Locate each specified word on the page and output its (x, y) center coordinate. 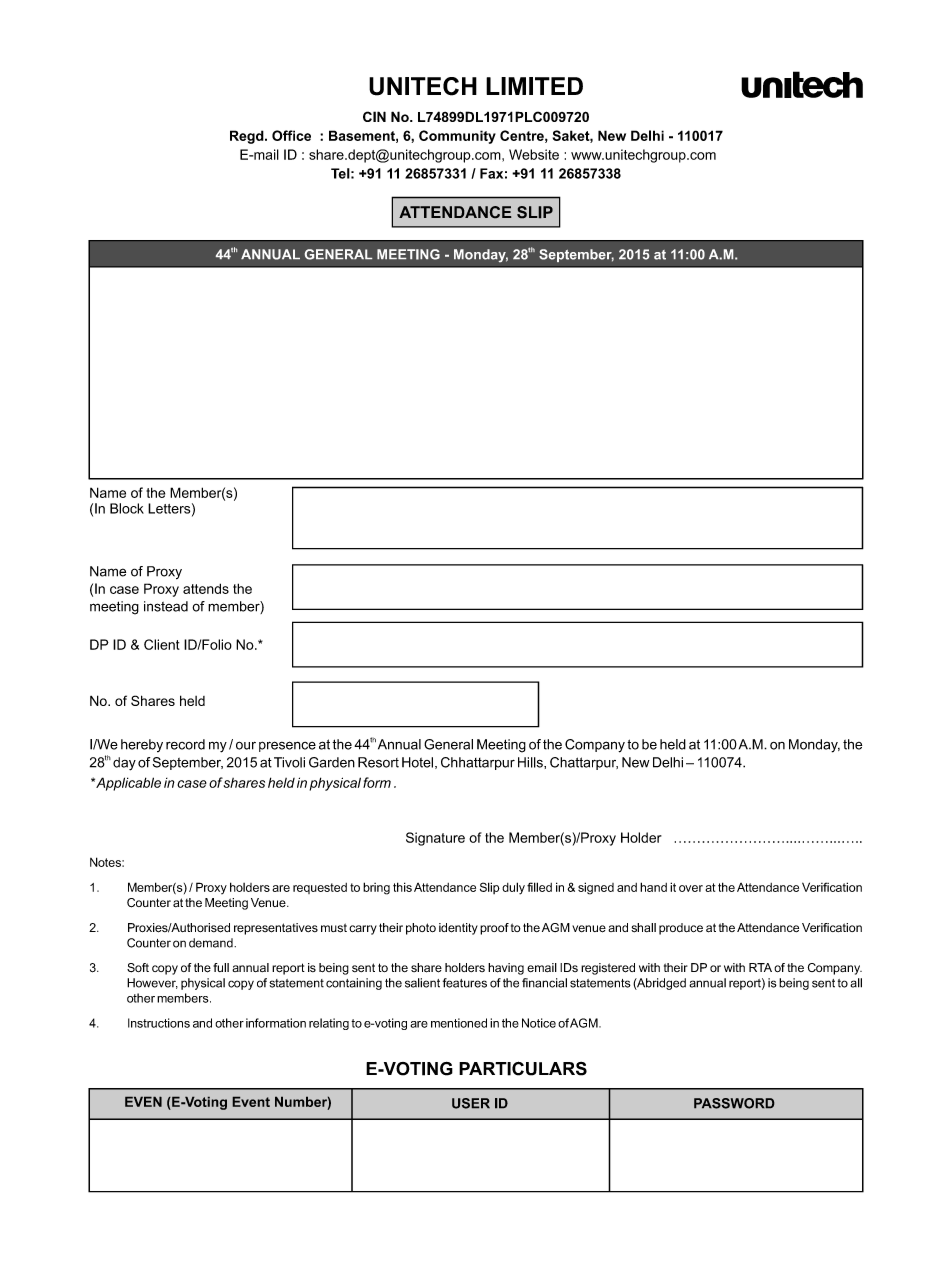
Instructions (159, 1023)
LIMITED (534, 86)
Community (457, 137)
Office (291, 135)
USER (471, 1103)
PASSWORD (734, 1103)
